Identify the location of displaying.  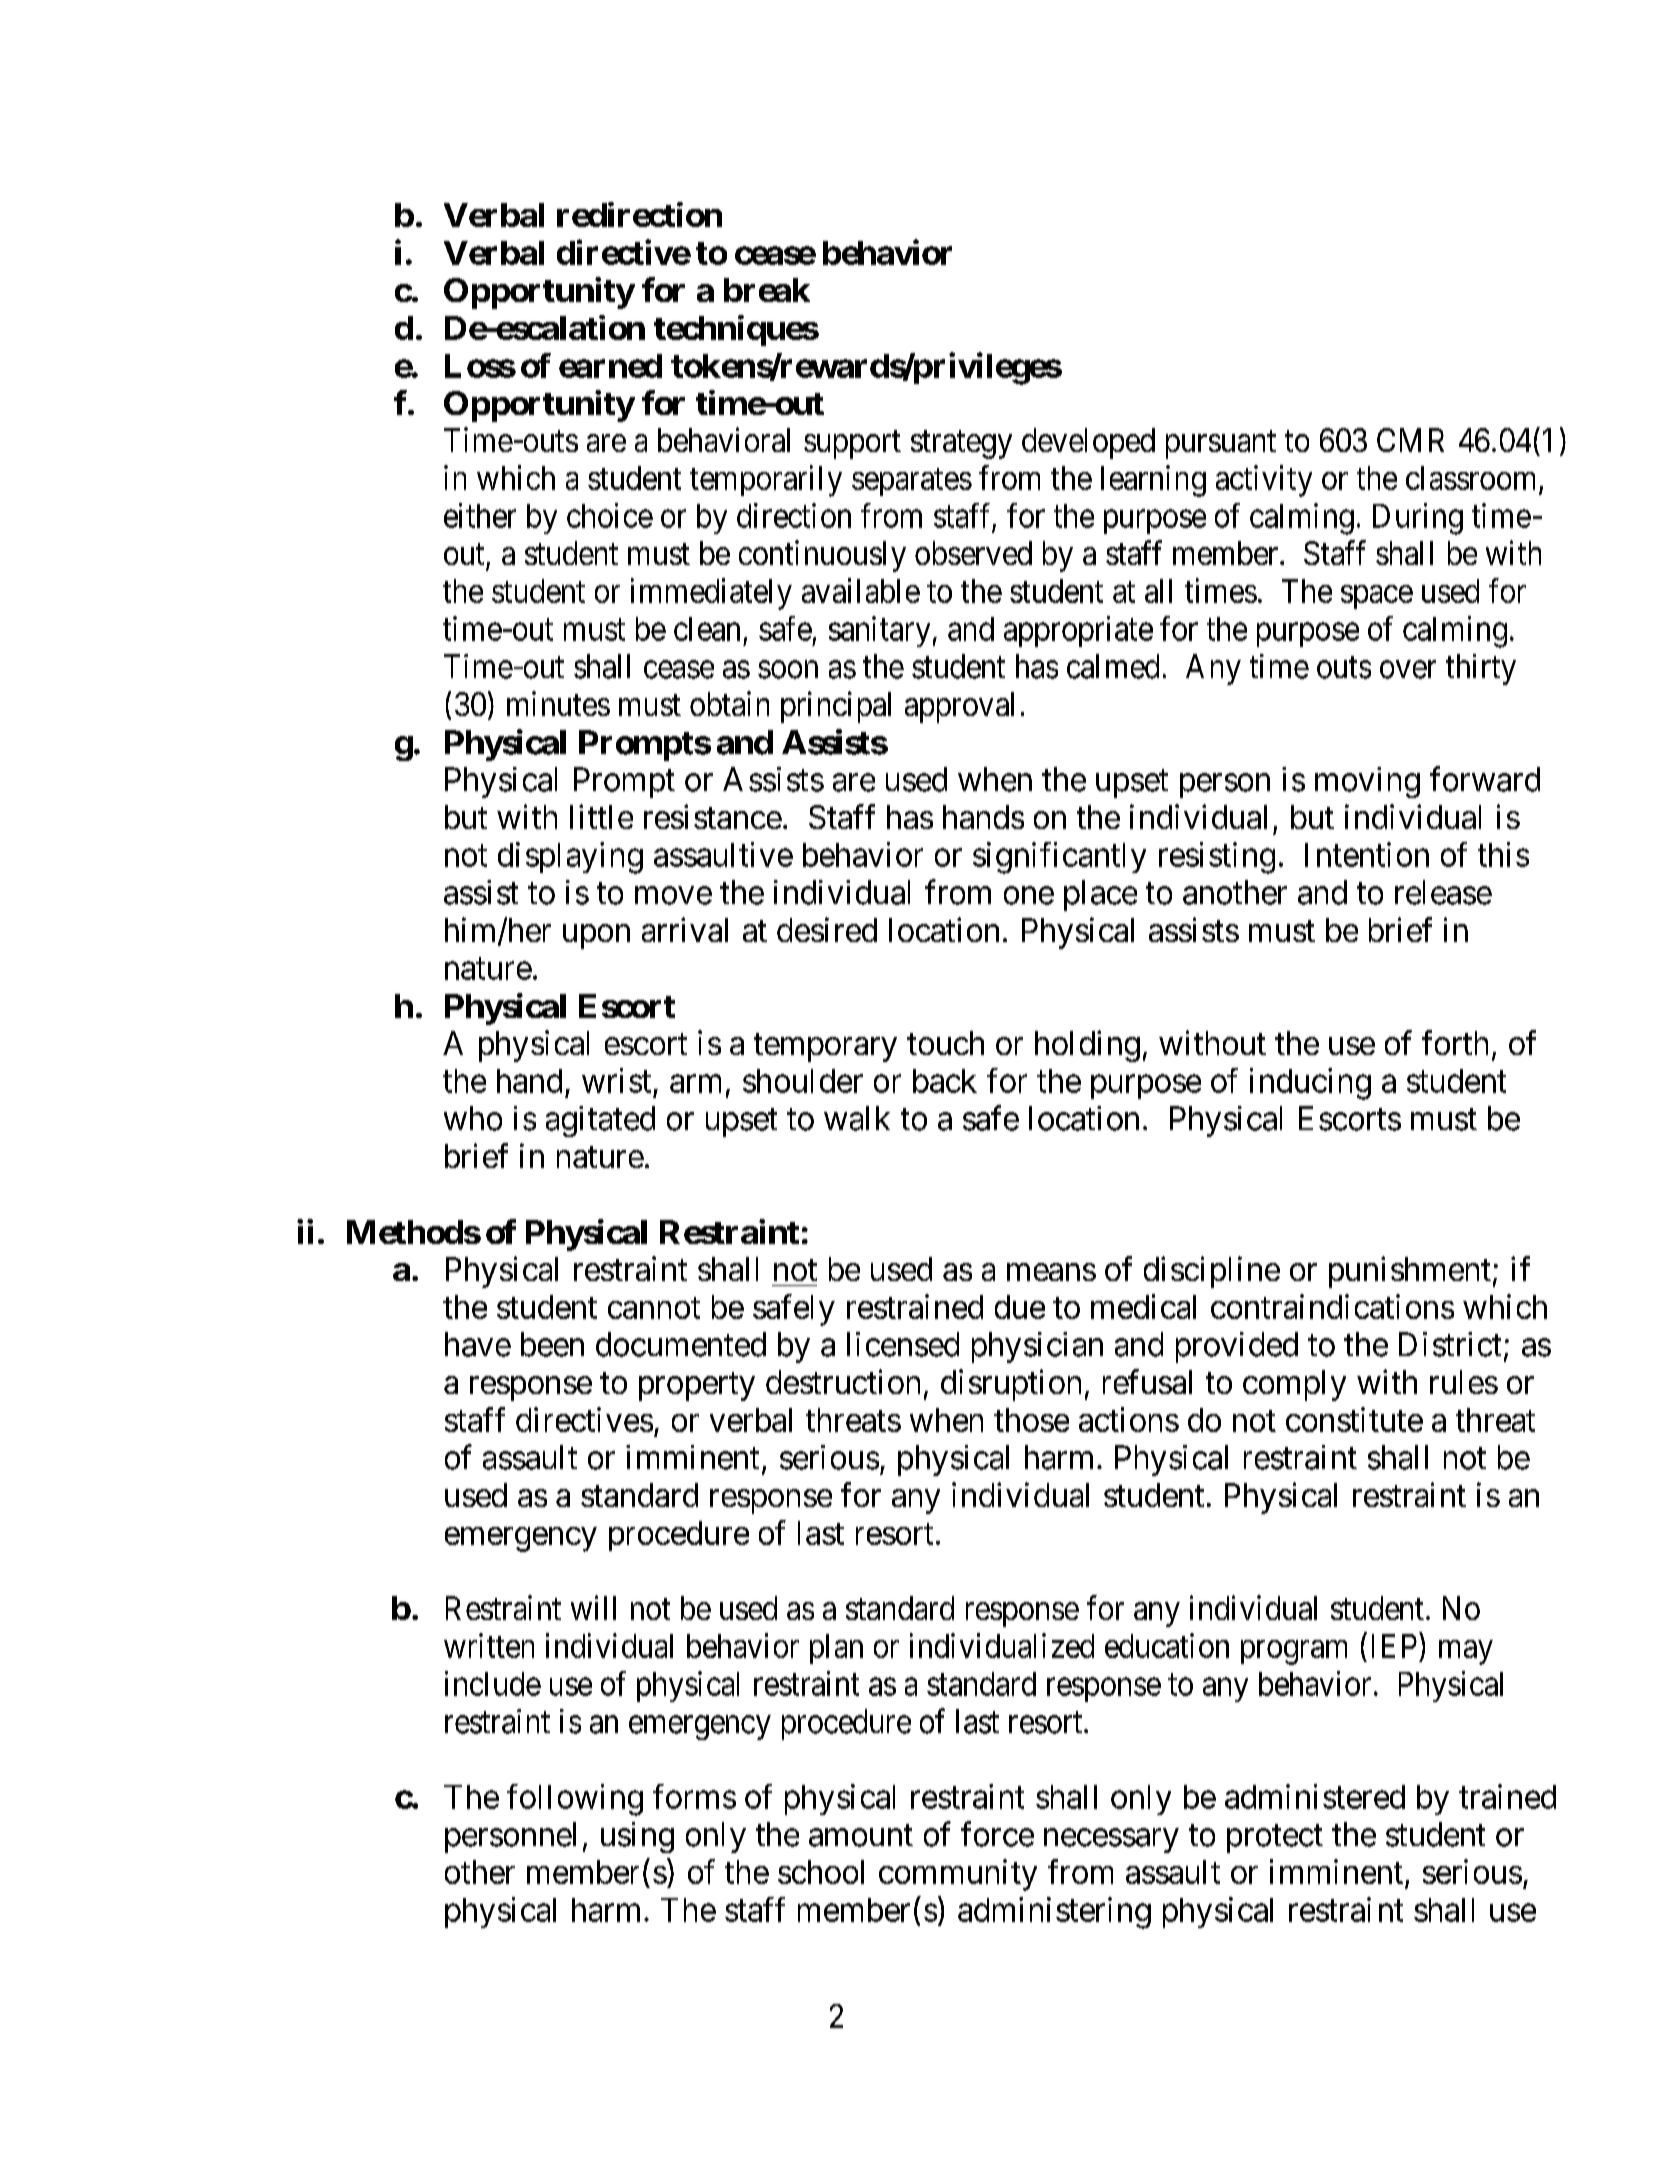
(570, 858).
